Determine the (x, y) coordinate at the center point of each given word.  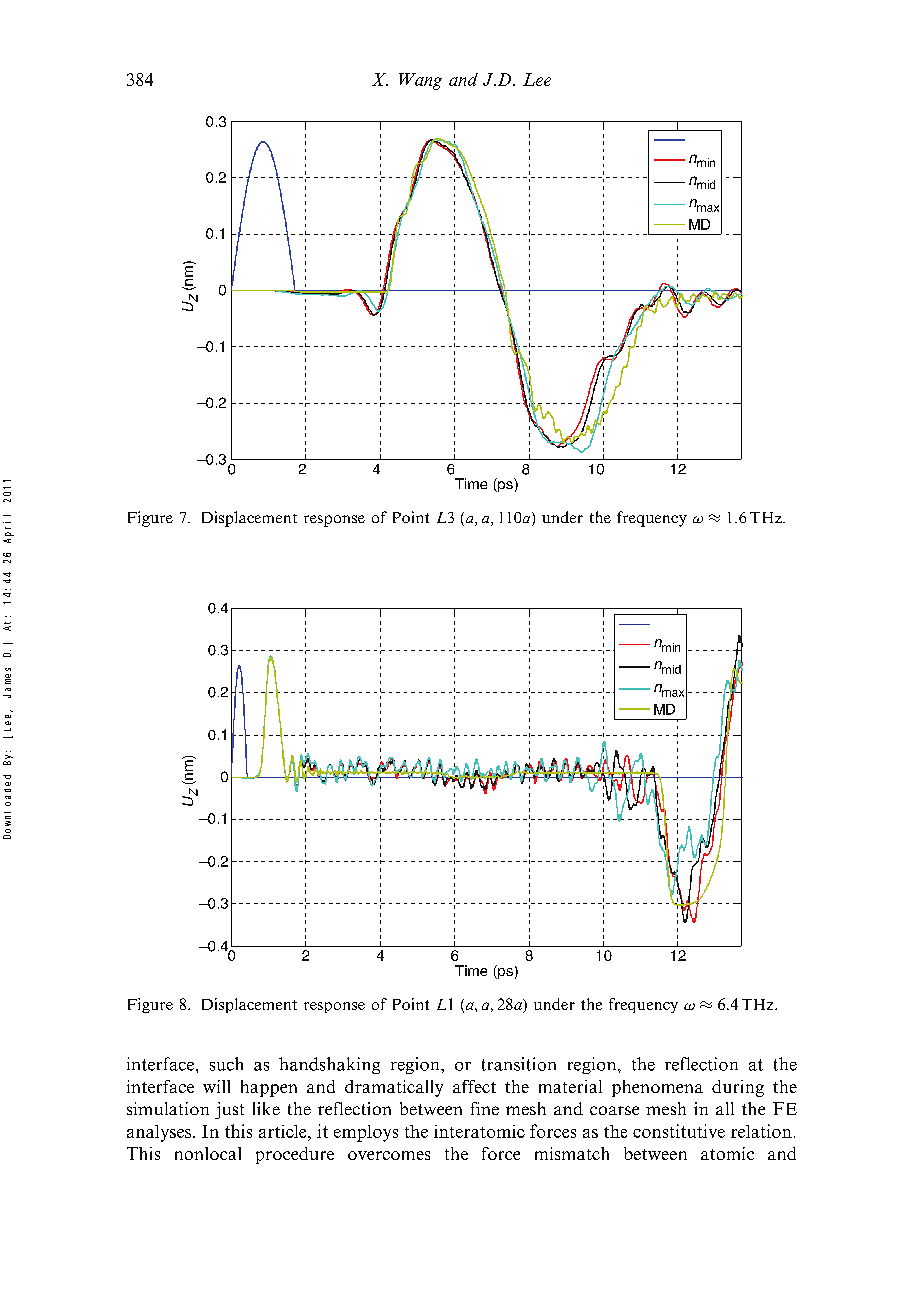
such (226, 1064)
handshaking (329, 1065)
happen (269, 1088)
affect (474, 1086)
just (229, 1110)
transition (519, 1064)
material (570, 1086)
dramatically (394, 1088)
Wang (420, 81)
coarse (614, 1110)
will (216, 1086)
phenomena (657, 1088)
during (738, 1088)
